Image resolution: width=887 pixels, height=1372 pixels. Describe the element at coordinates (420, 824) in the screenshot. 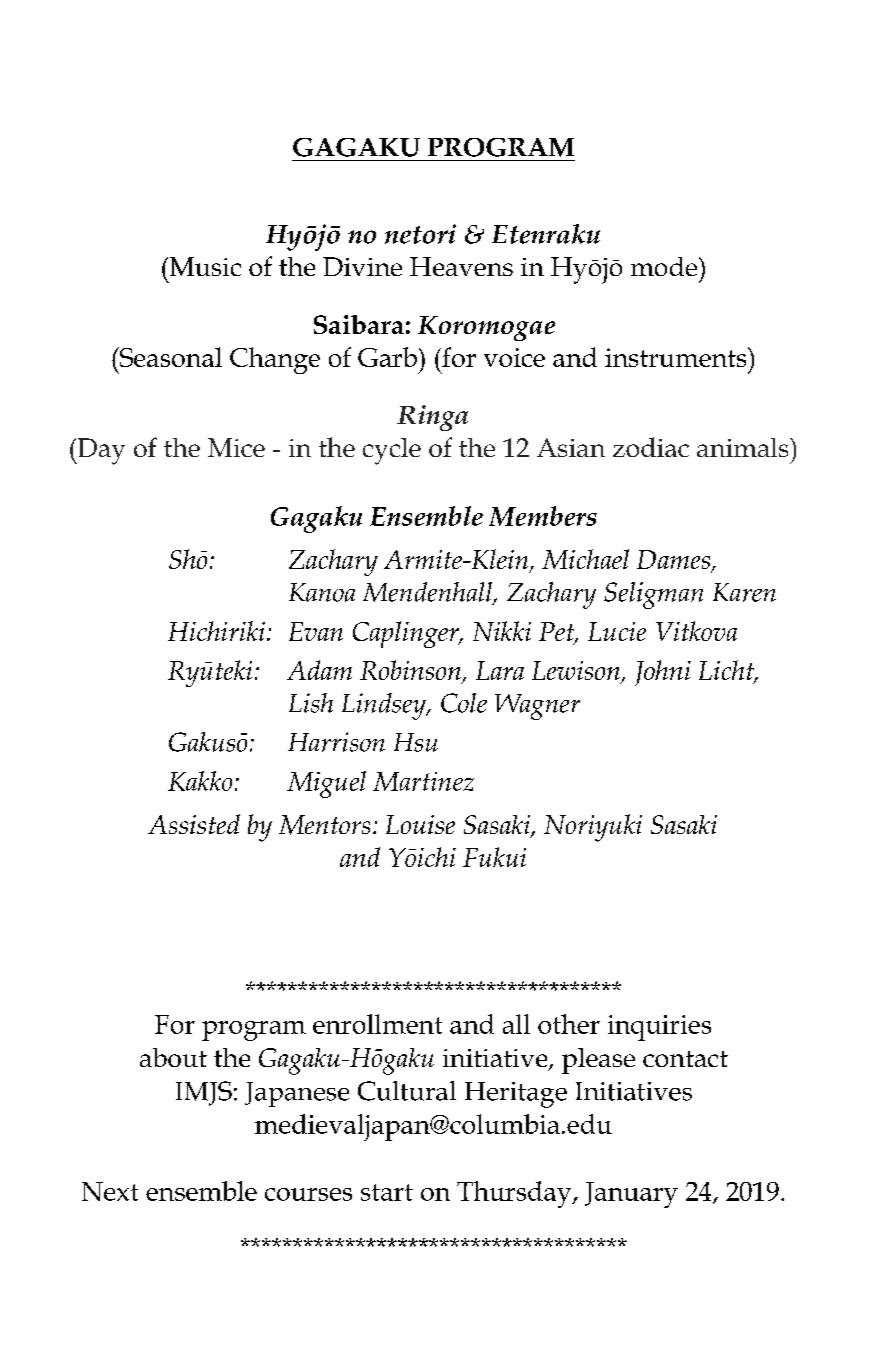

I see `Louise` at that location.
